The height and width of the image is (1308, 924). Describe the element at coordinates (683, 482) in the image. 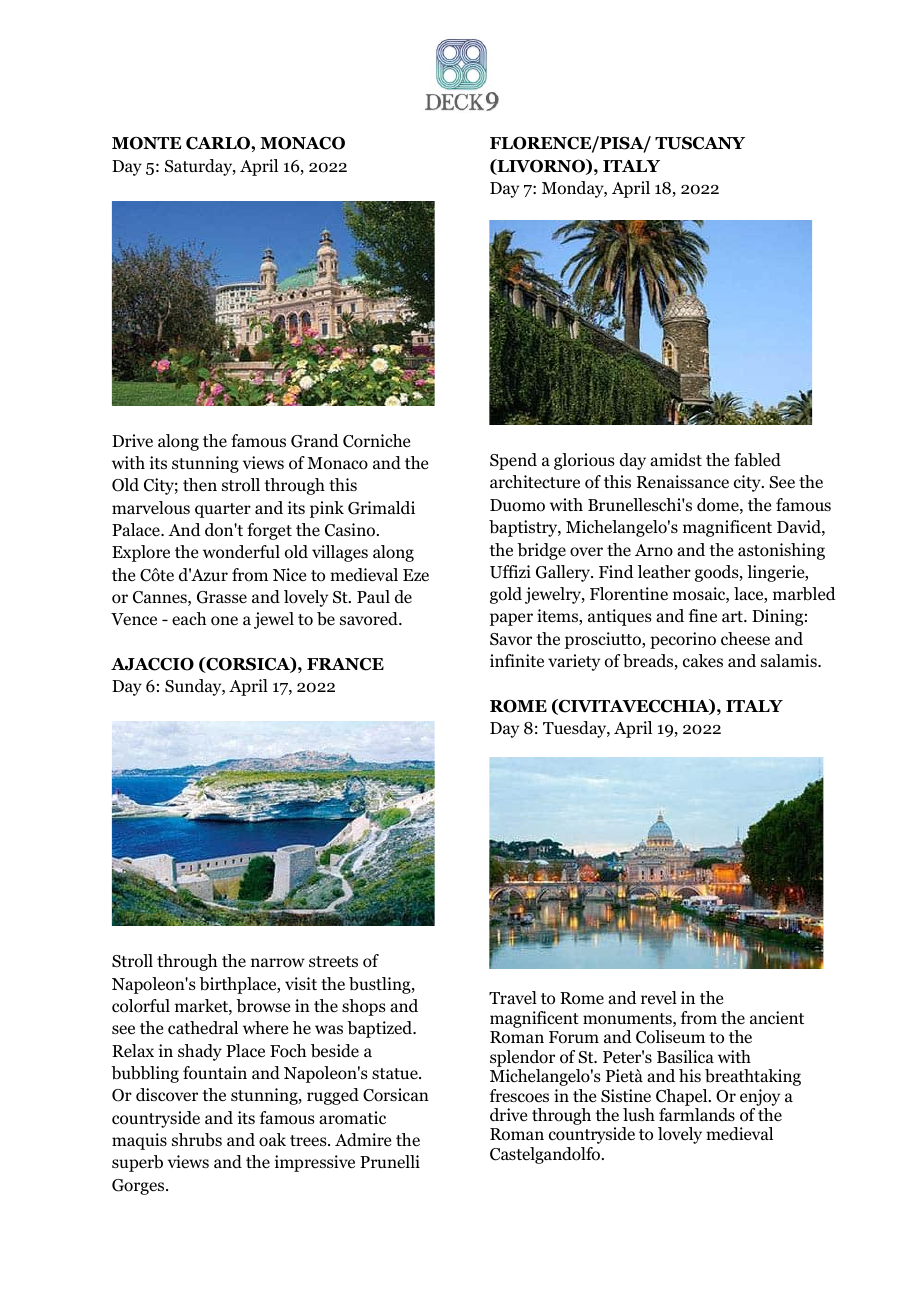

I see `Renaissance` at that location.
